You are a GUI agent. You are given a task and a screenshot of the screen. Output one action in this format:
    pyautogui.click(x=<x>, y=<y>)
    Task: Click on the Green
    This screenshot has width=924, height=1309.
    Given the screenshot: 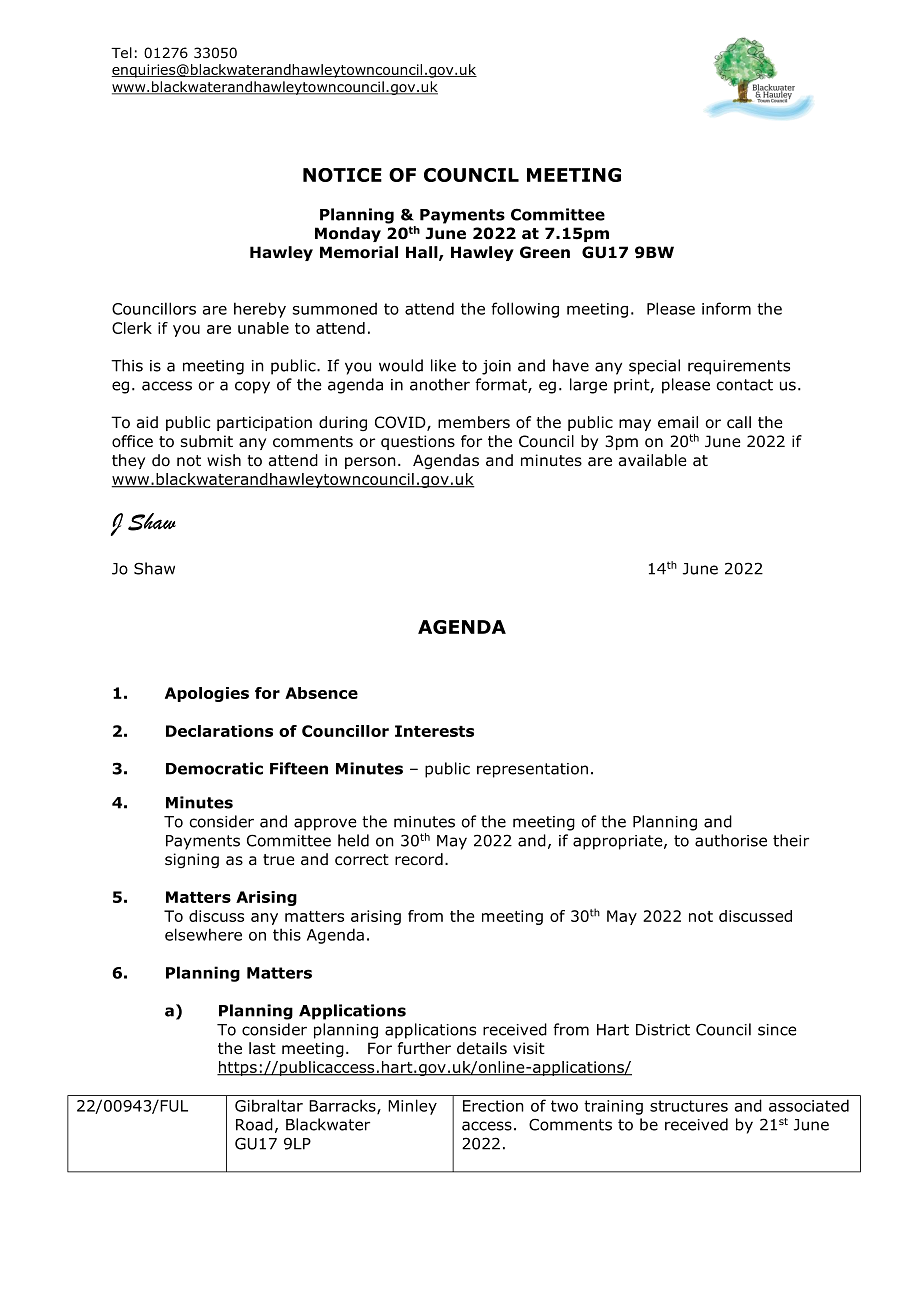 What is the action you would take?
    pyautogui.click(x=545, y=252)
